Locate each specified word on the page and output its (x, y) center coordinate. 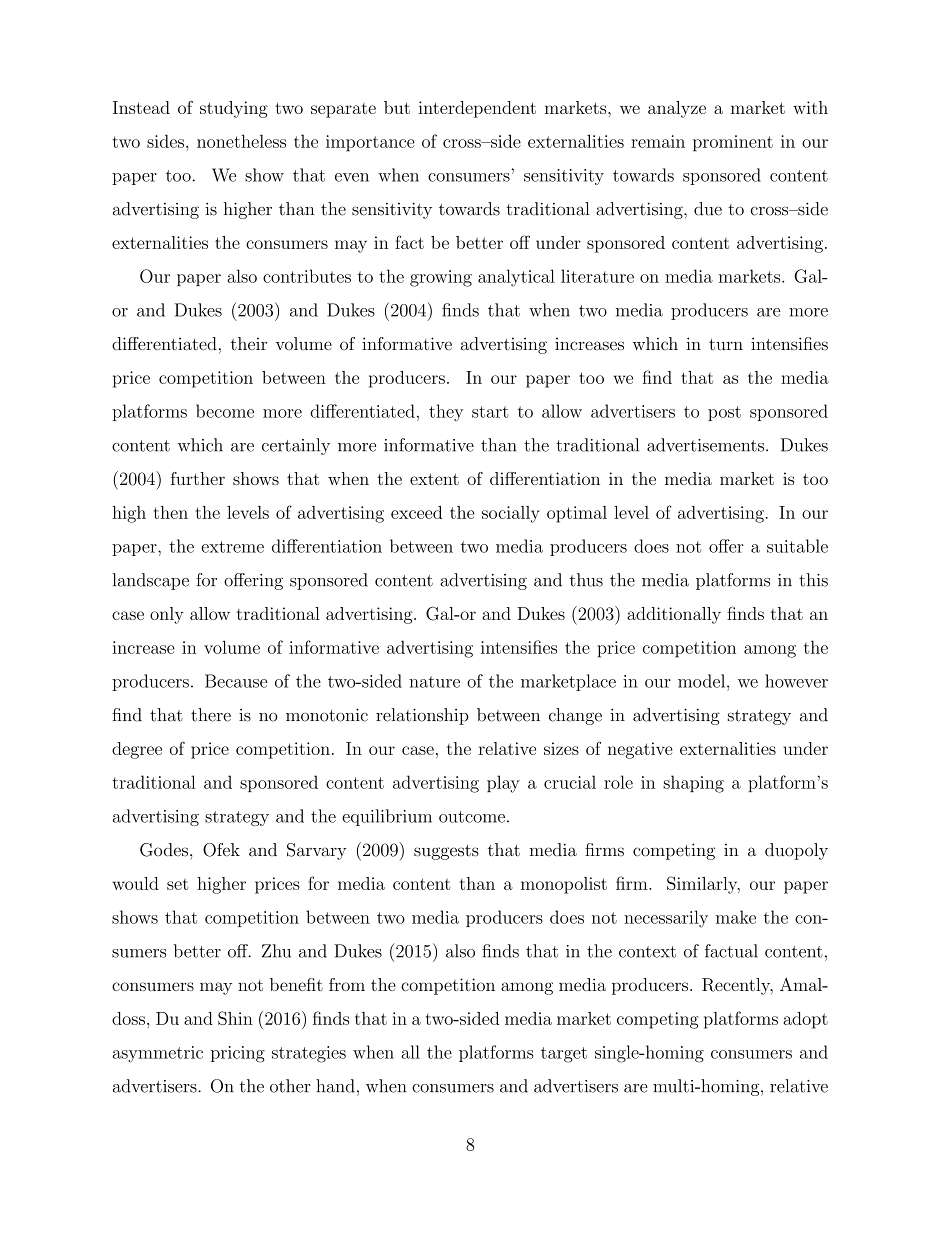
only (167, 615)
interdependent (477, 109)
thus (586, 580)
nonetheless (241, 141)
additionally (674, 615)
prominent (733, 143)
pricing (238, 1054)
